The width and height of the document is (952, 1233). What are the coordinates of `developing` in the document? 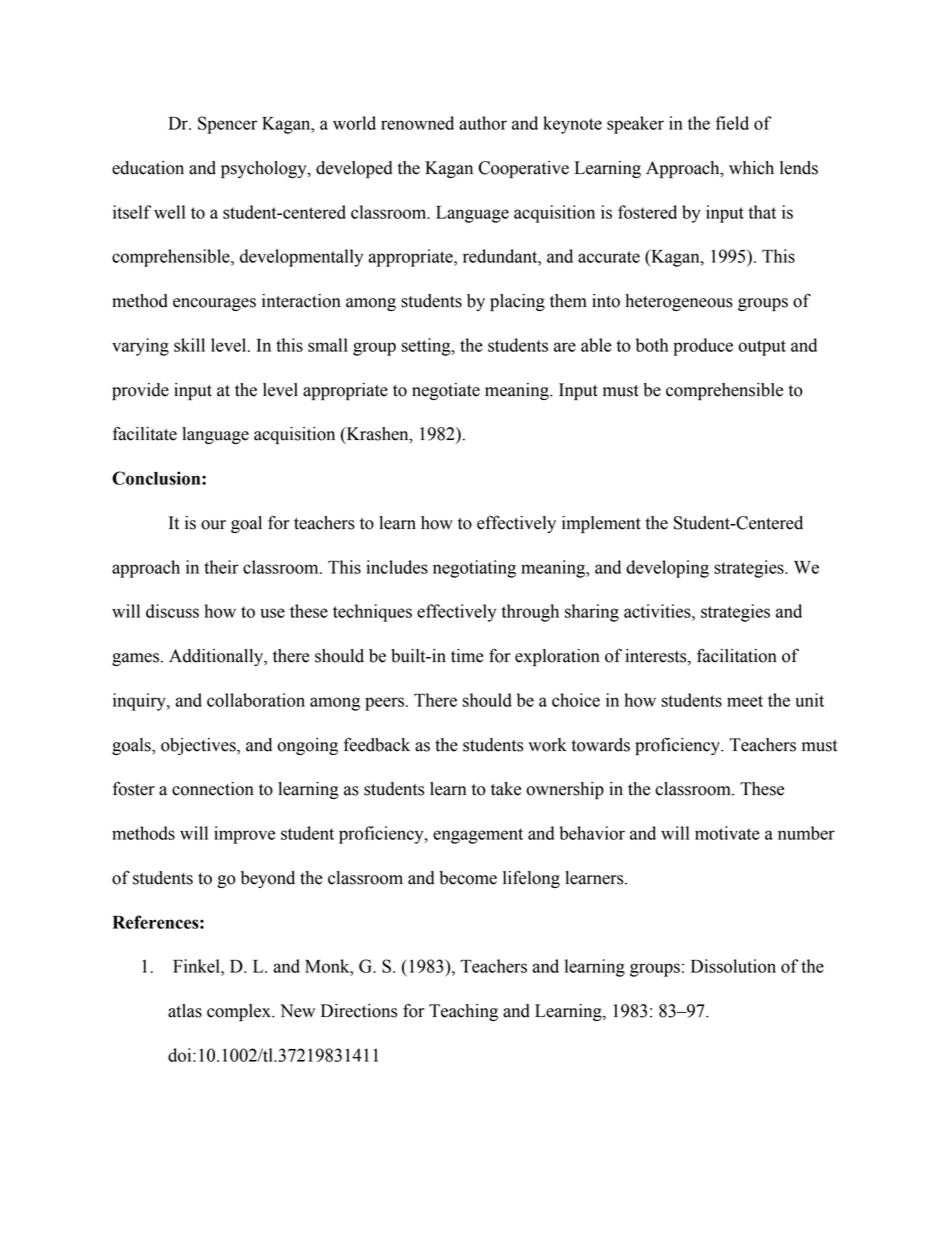 It's located at (667, 569).
